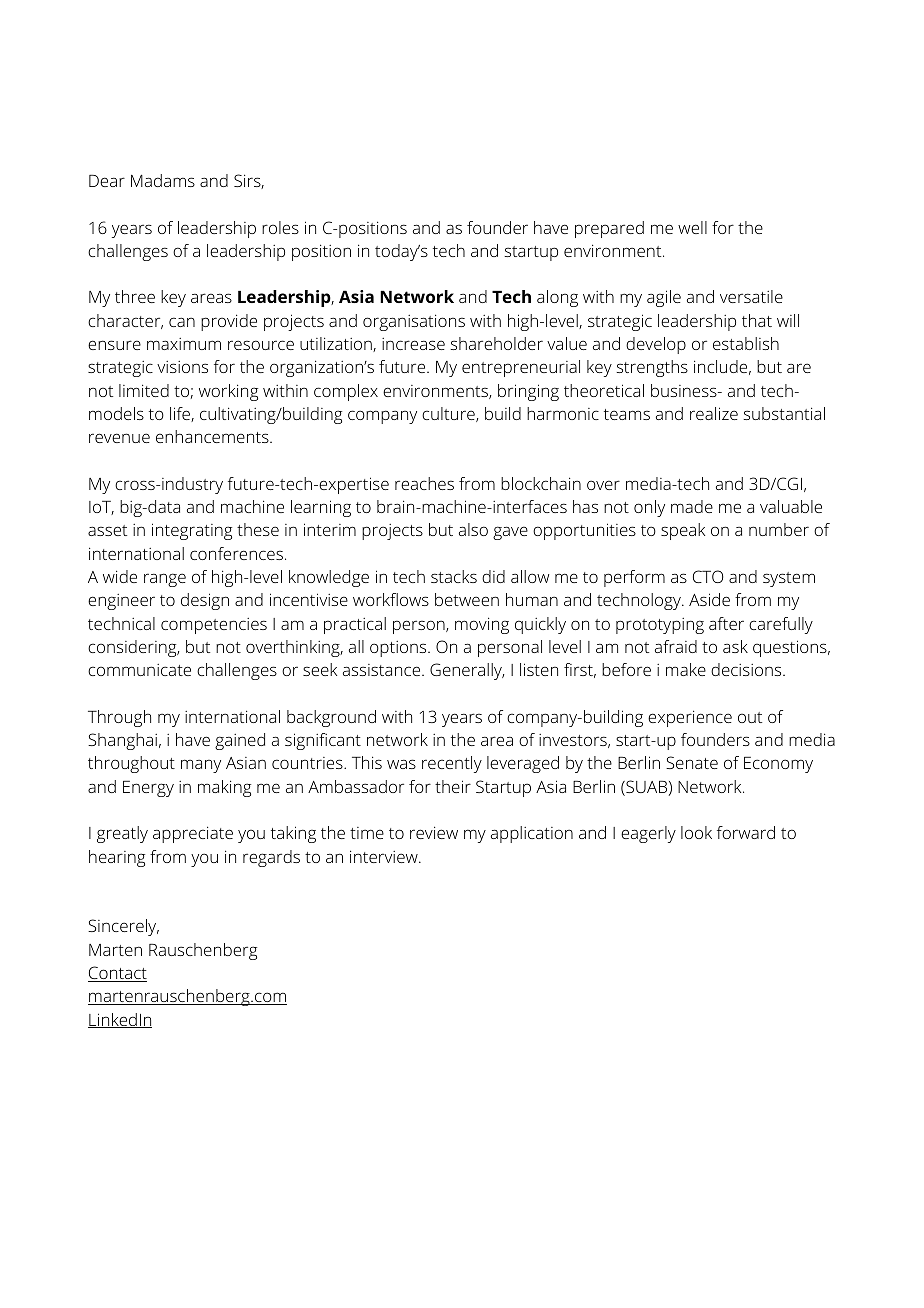  Describe the element at coordinates (123, 927) in the image. I see `Sincerely` at that location.
